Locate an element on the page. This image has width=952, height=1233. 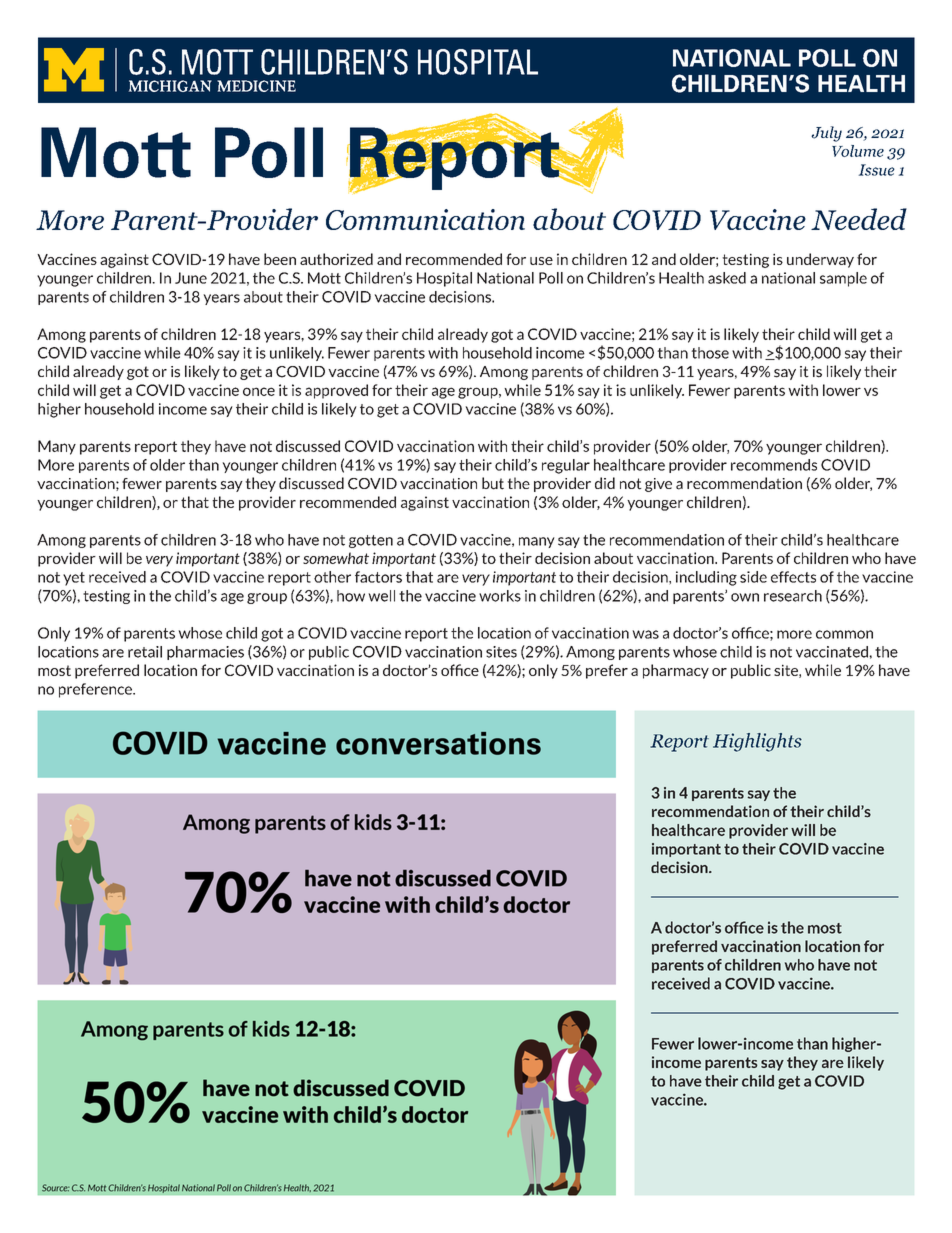
asked is located at coordinates (727, 278).
